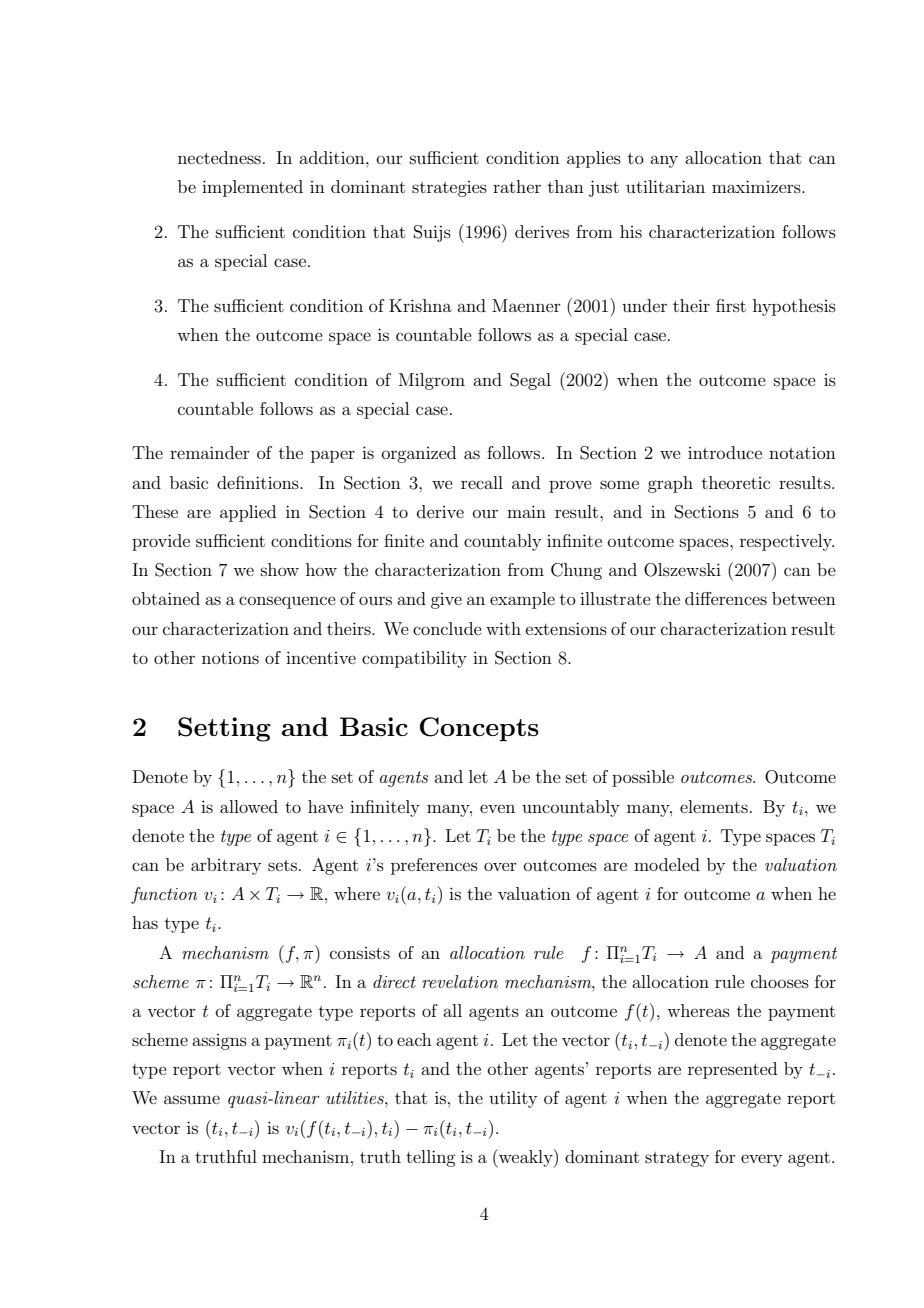 Image resolution: width=924 pixels, height=1308 pixels. Describe the element at coordinates (482, 482) in the page. I see `recall` at that location.
